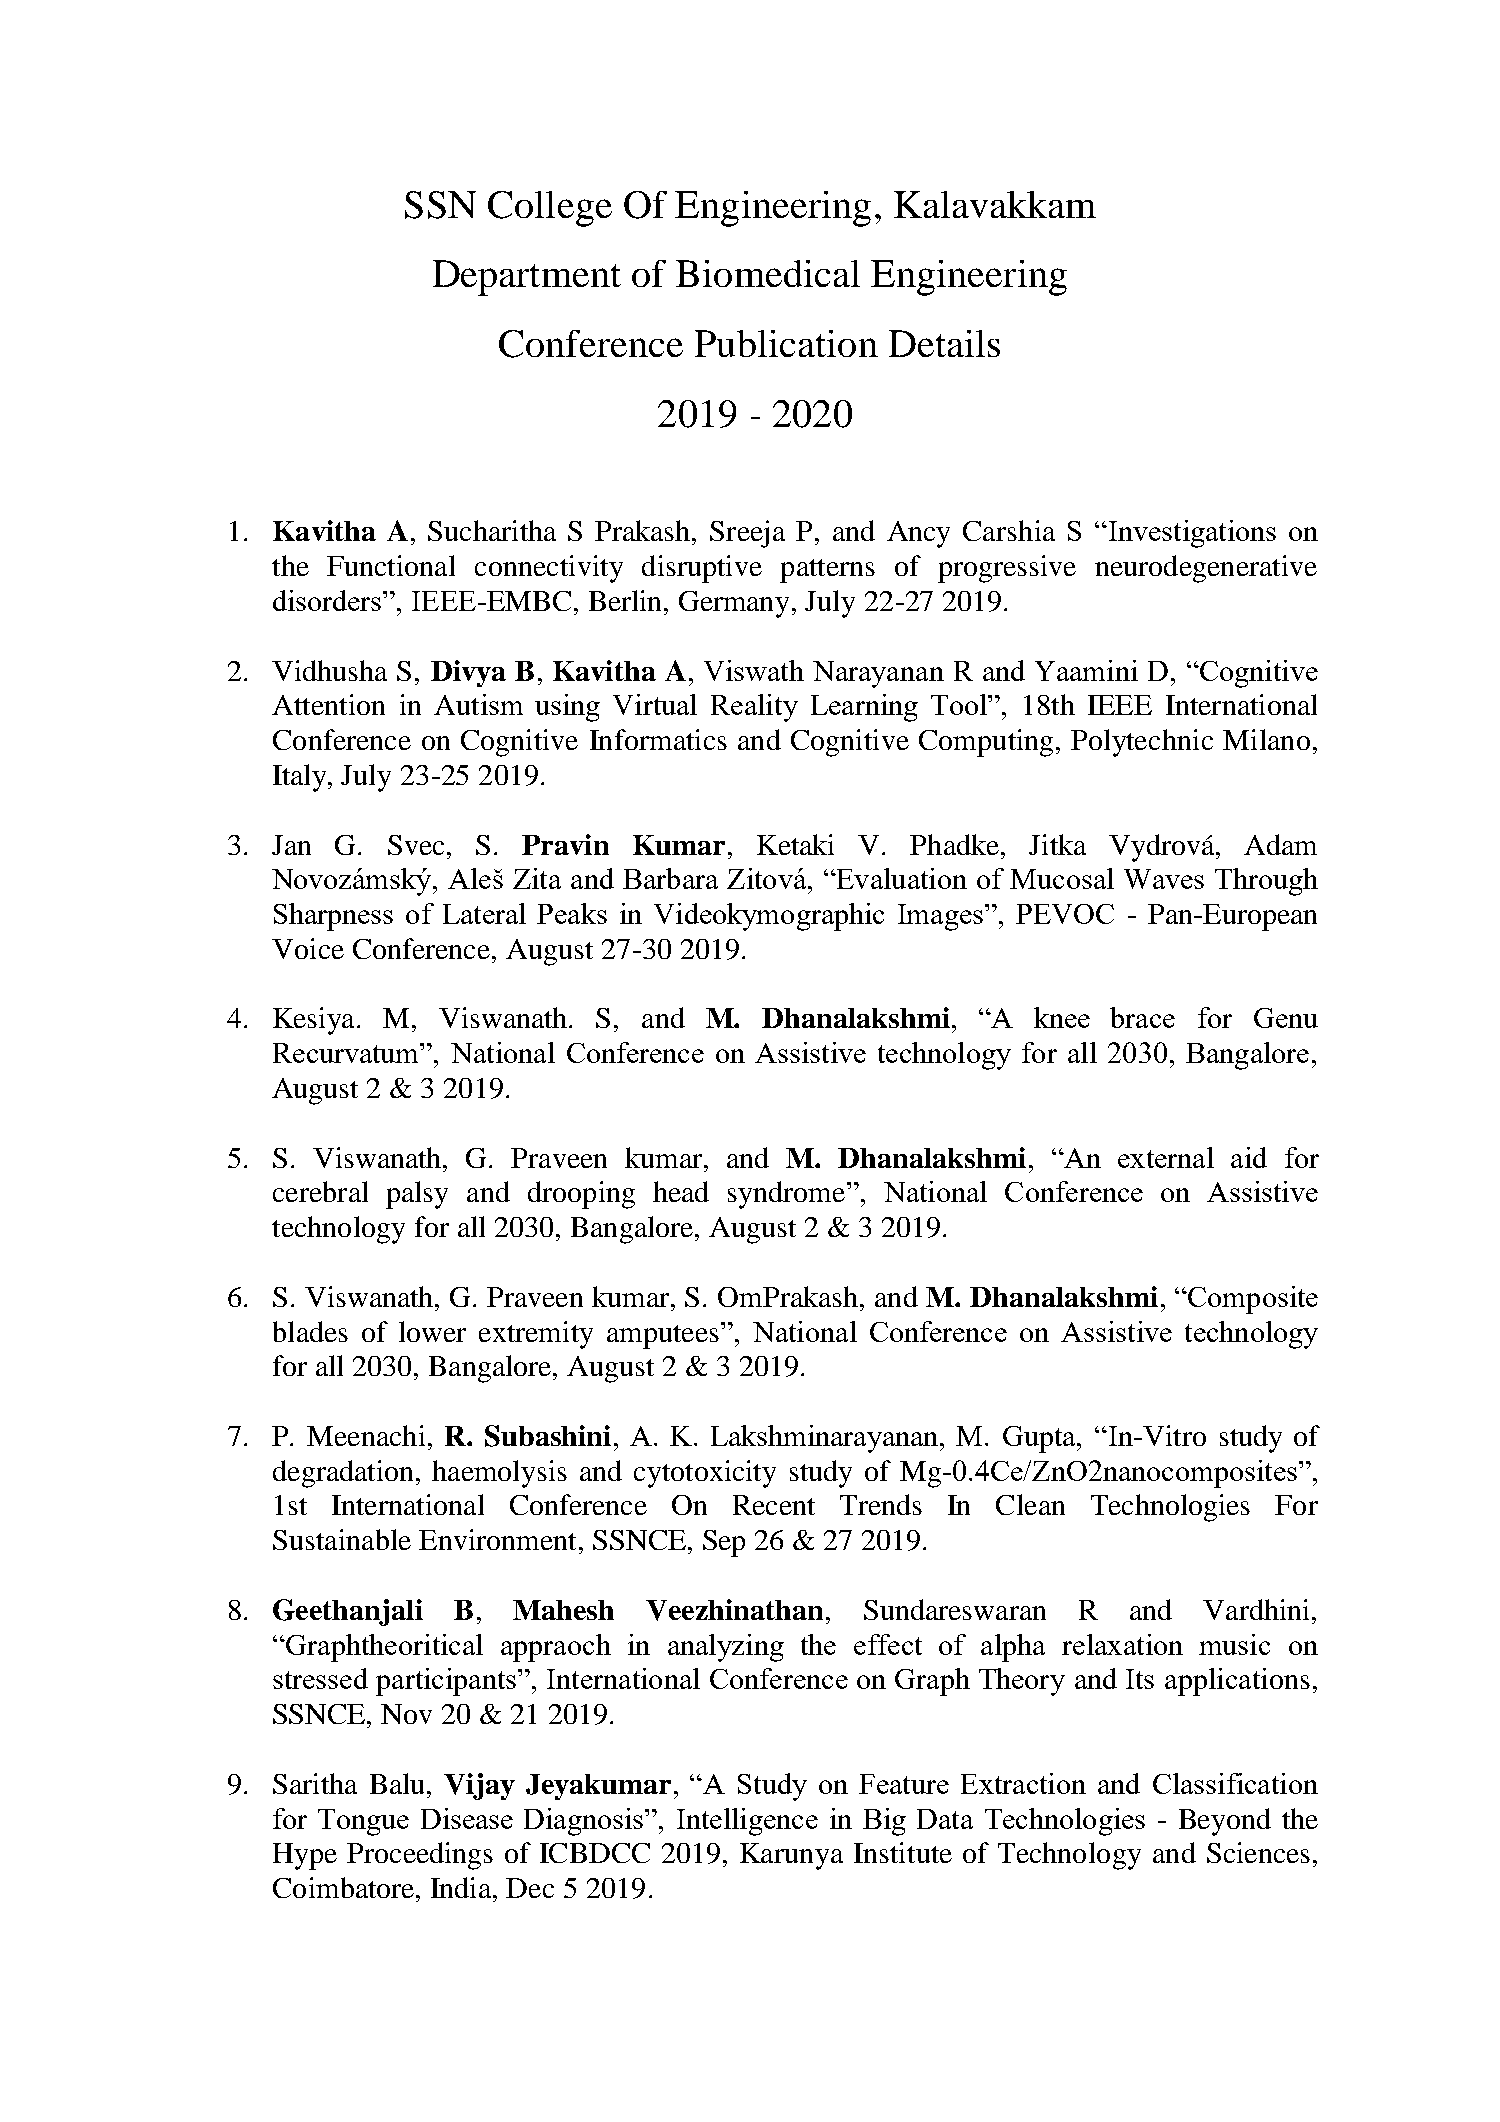 The width and height of the image is (1500, 2122). What do you see at coordinates (1142, 1017) in the image?
I see `brace` at bounding box center [1142, 1017].
